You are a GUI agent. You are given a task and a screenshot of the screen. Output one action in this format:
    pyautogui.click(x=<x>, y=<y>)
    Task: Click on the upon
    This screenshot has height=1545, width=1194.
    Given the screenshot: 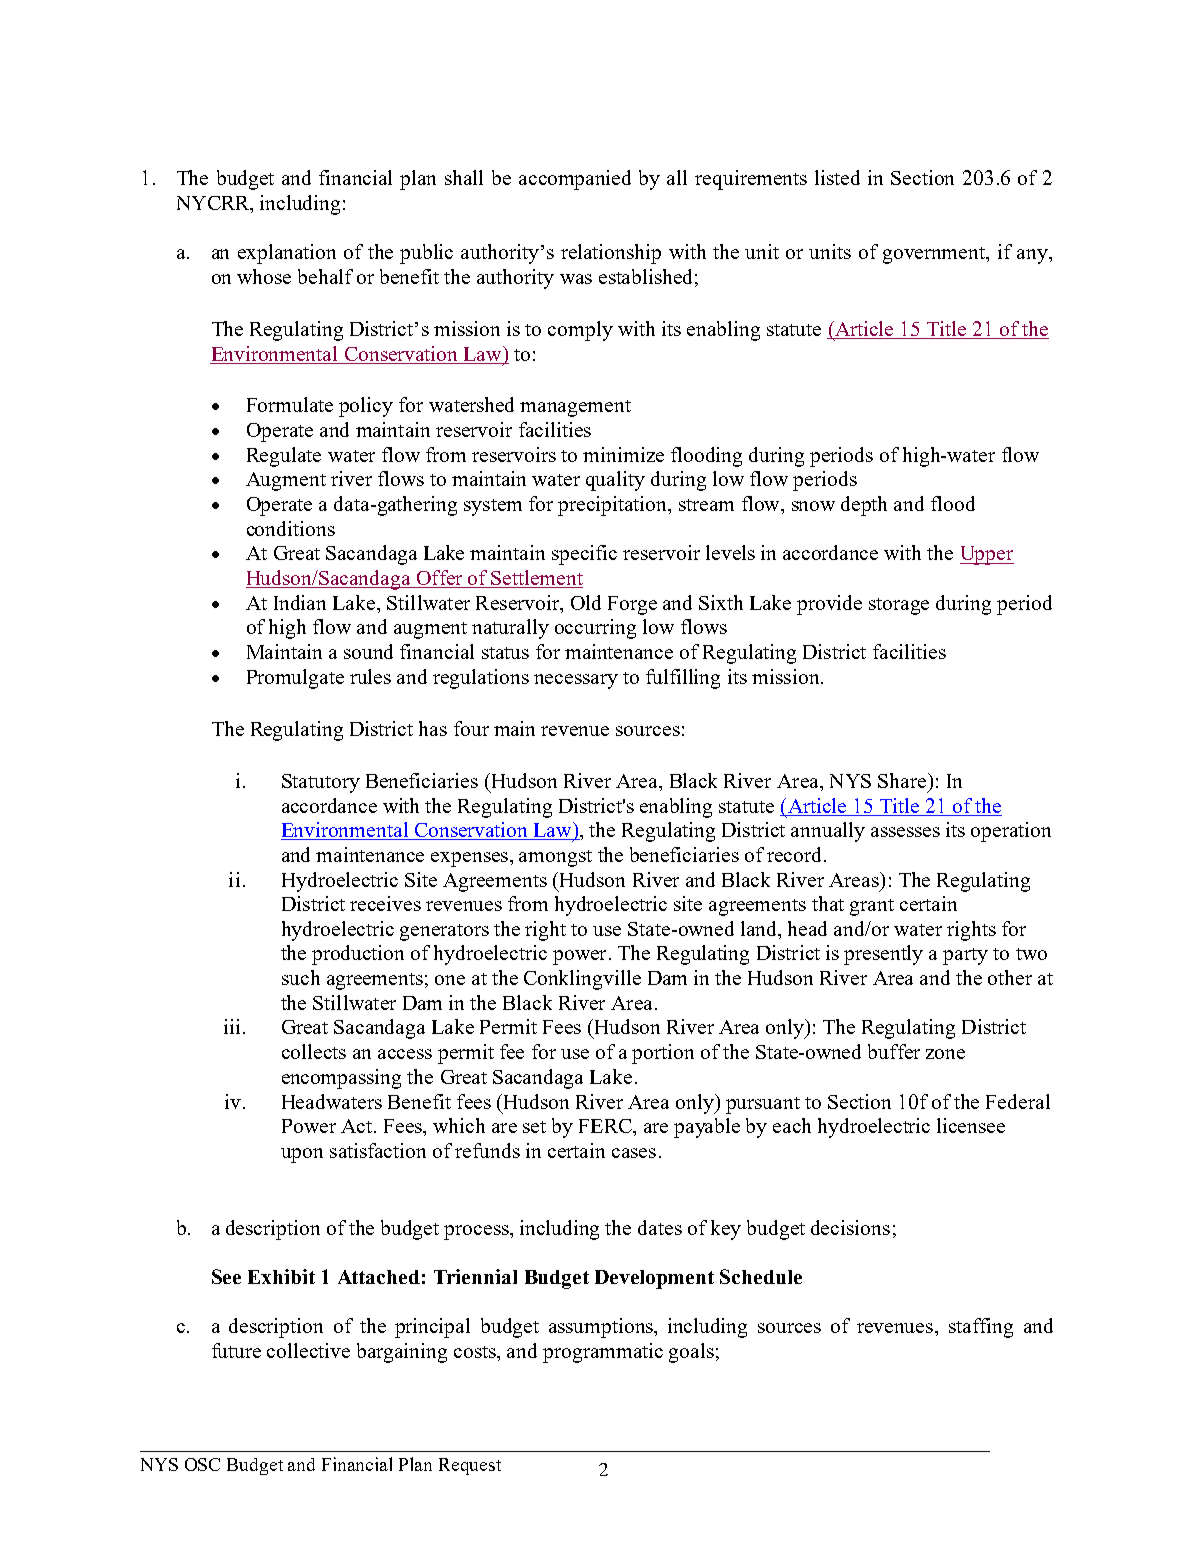 What is the action you would take?
    pyautogui.click(x=302, y=1155)
